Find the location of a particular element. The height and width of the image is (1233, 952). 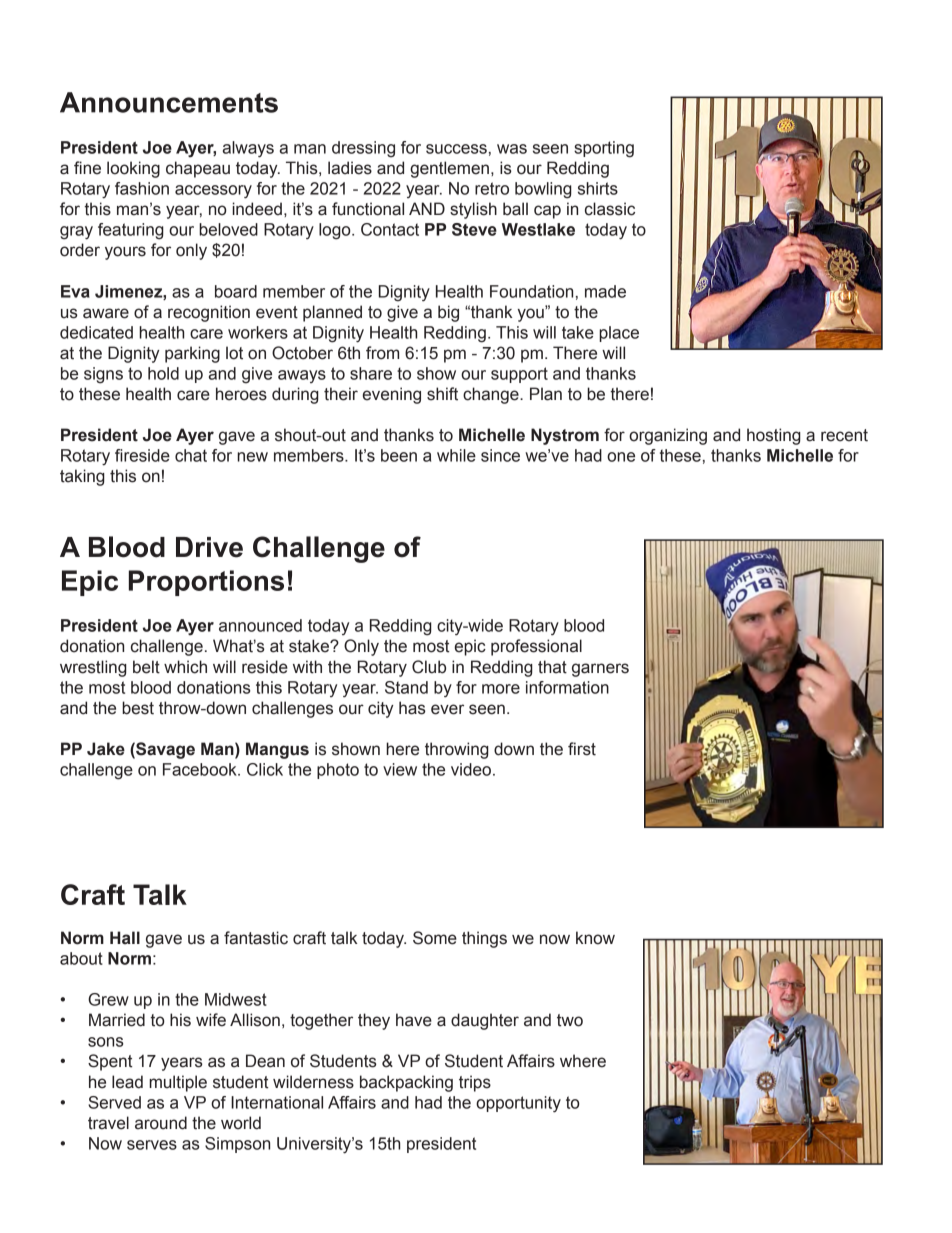

hosting is located at coordinates (774, 436).
